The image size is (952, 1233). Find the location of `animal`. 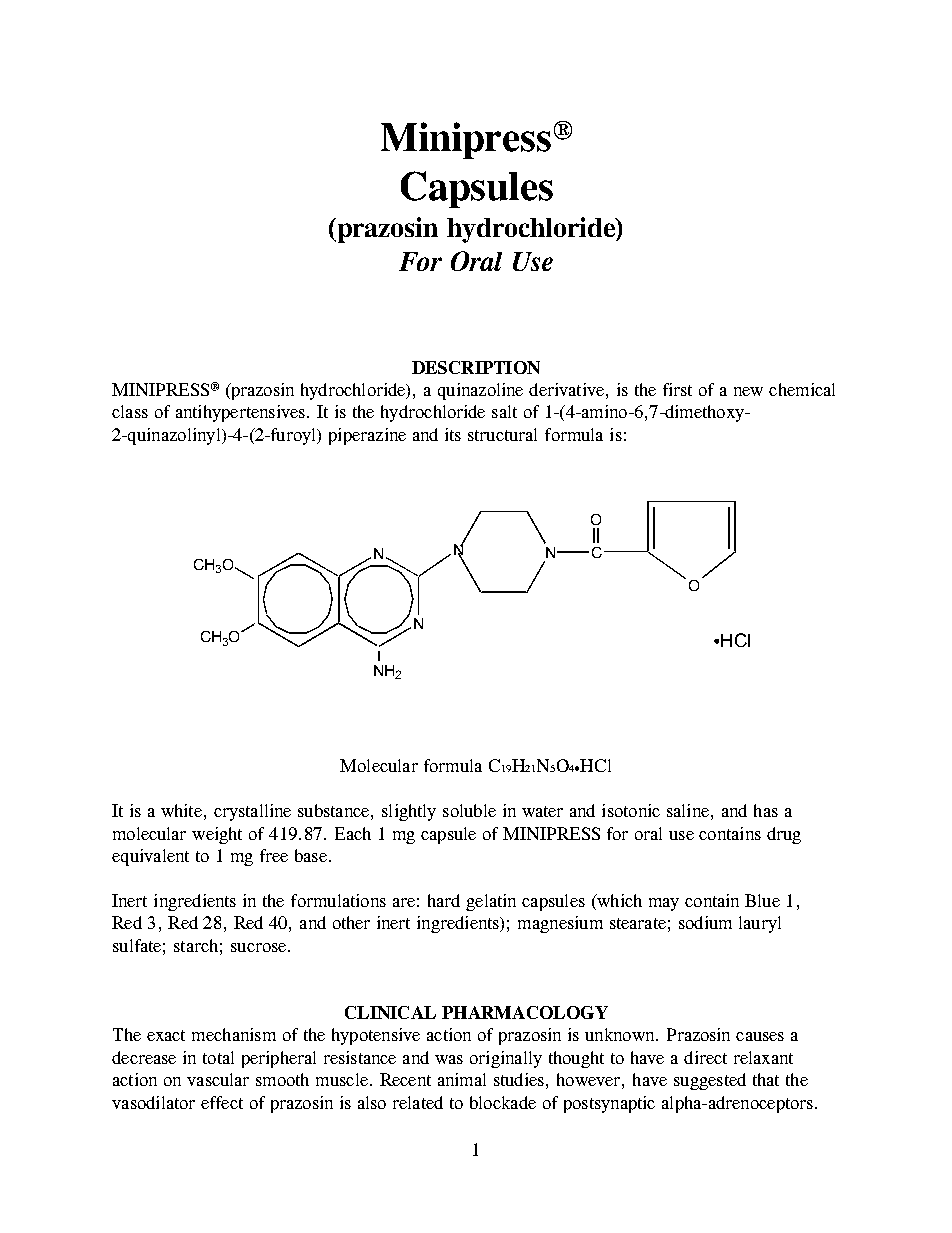

animal is located at coordinates (462, 1079).
